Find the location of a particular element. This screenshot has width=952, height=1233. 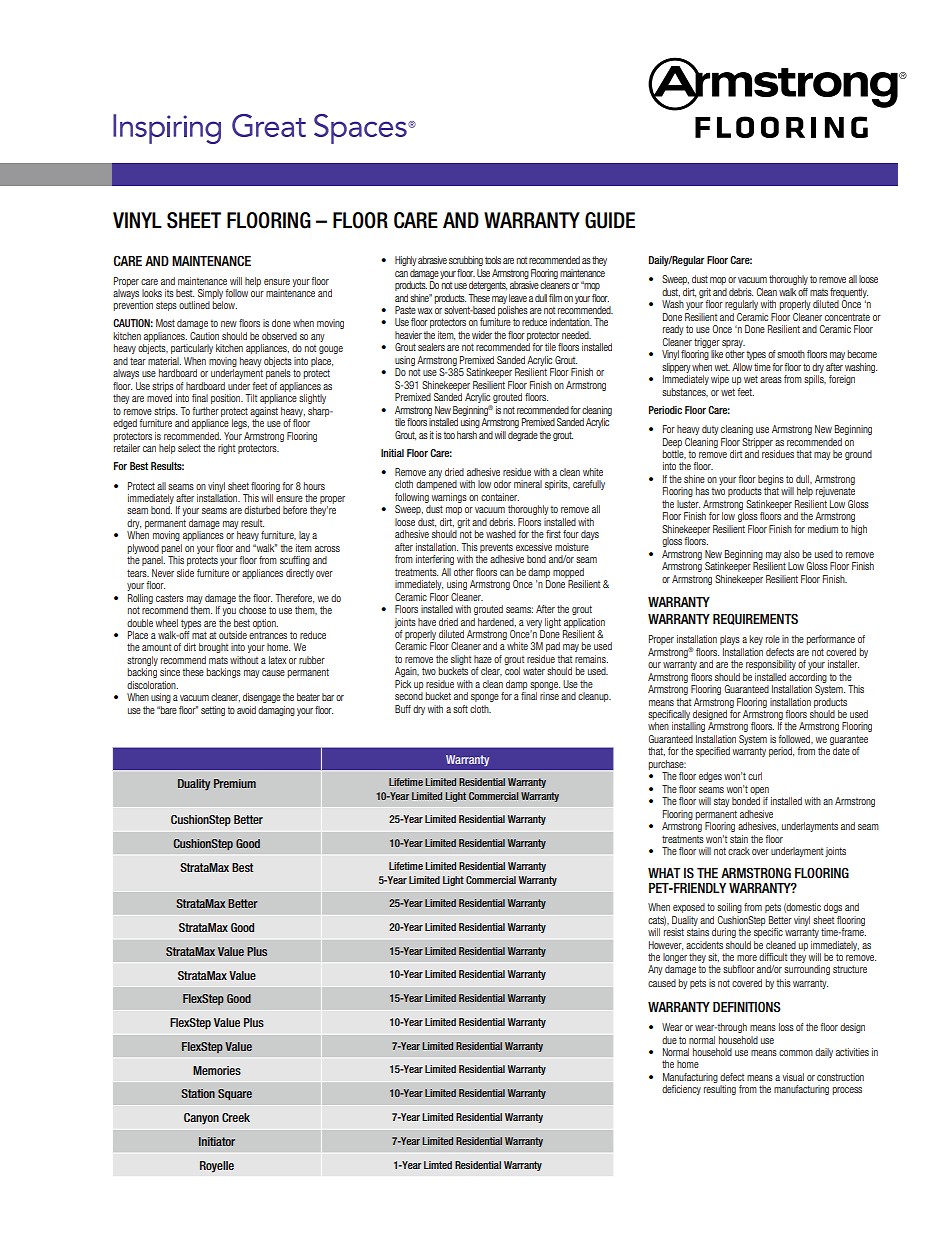

Creek is located at coordinates (236, 1117).
